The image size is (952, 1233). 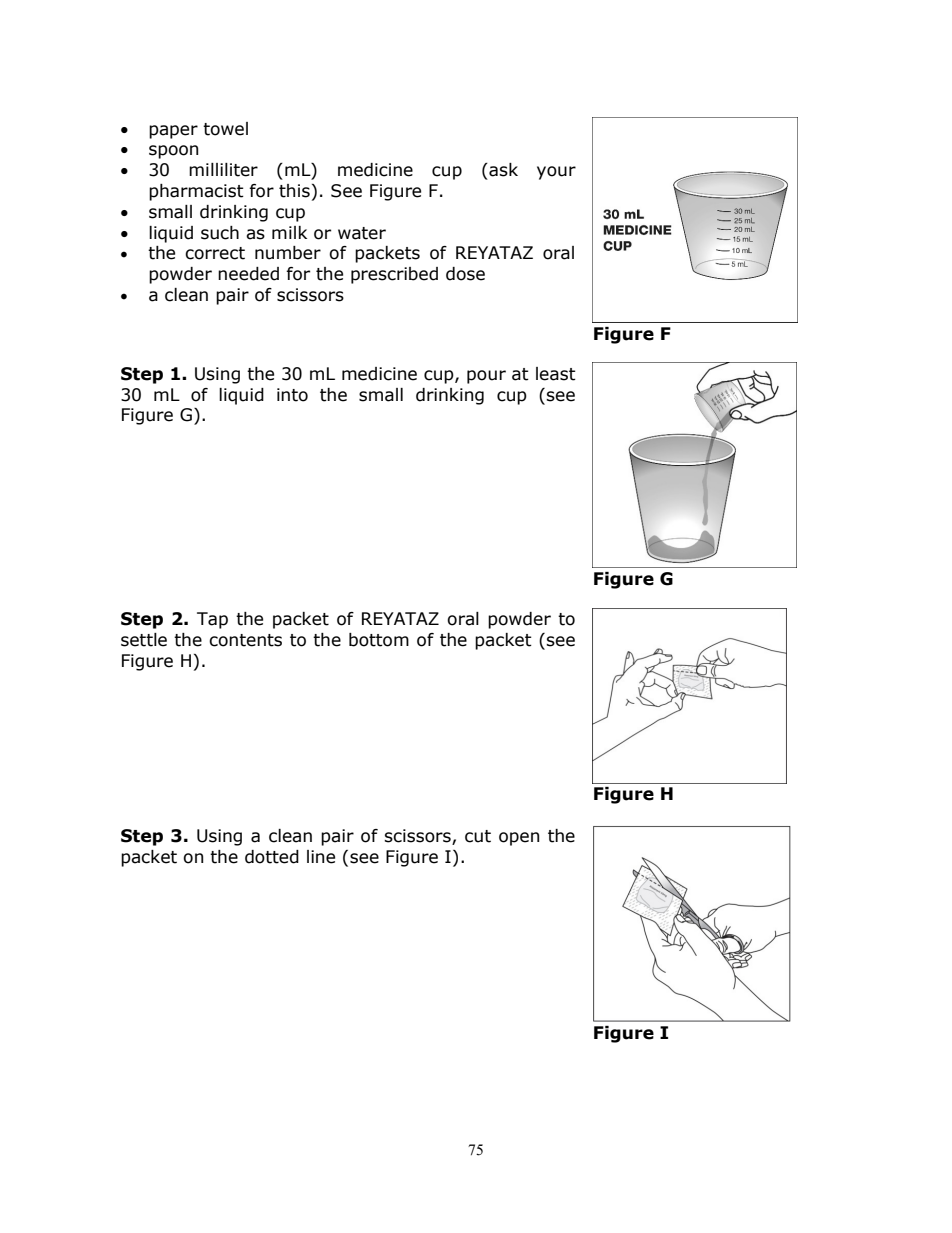 What do you see at coordinates (556, 374) in the document?
I see `least` at bounding box center [556, 374].
